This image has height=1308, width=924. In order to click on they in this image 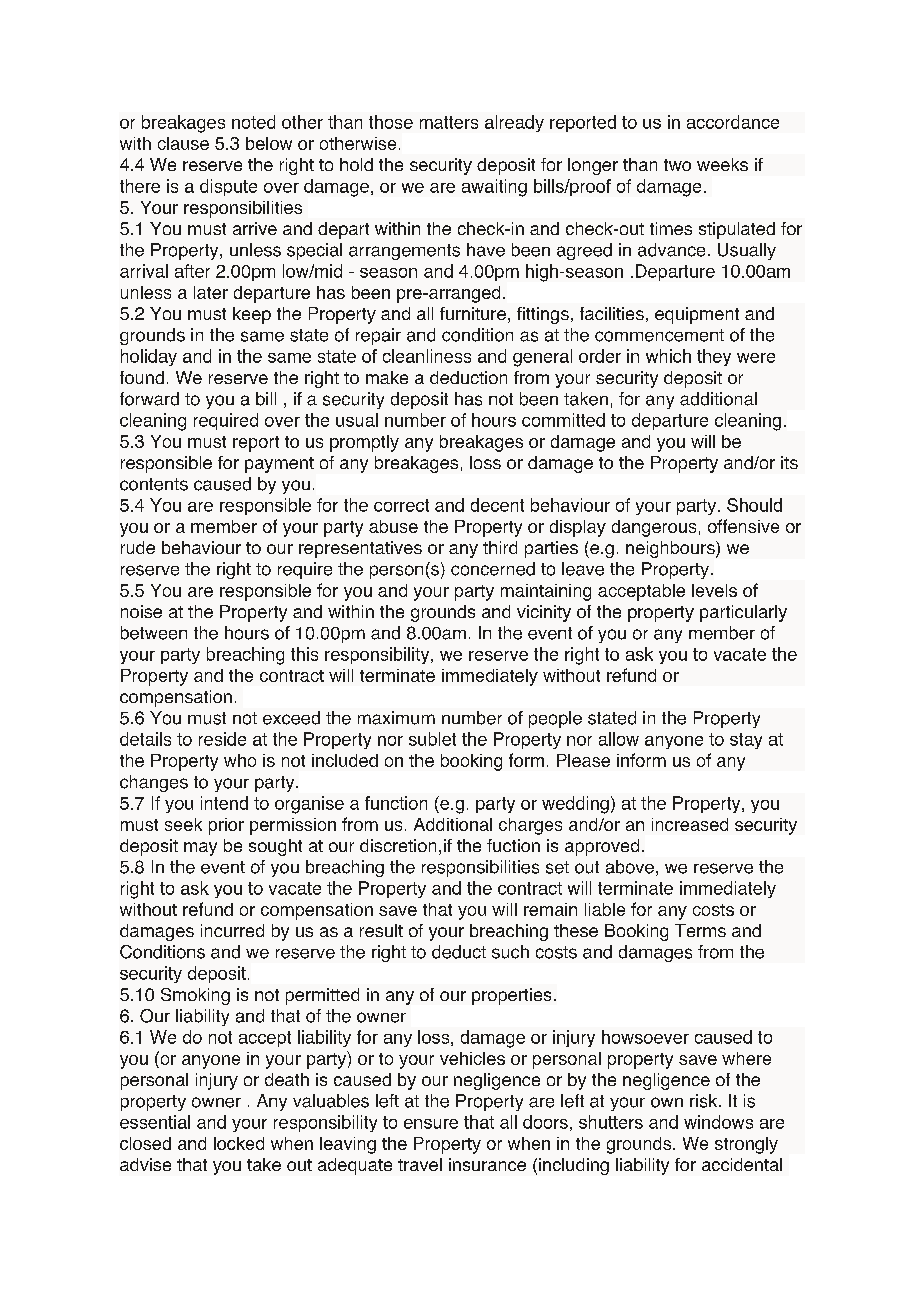, I will do `click(714, 357)`.
